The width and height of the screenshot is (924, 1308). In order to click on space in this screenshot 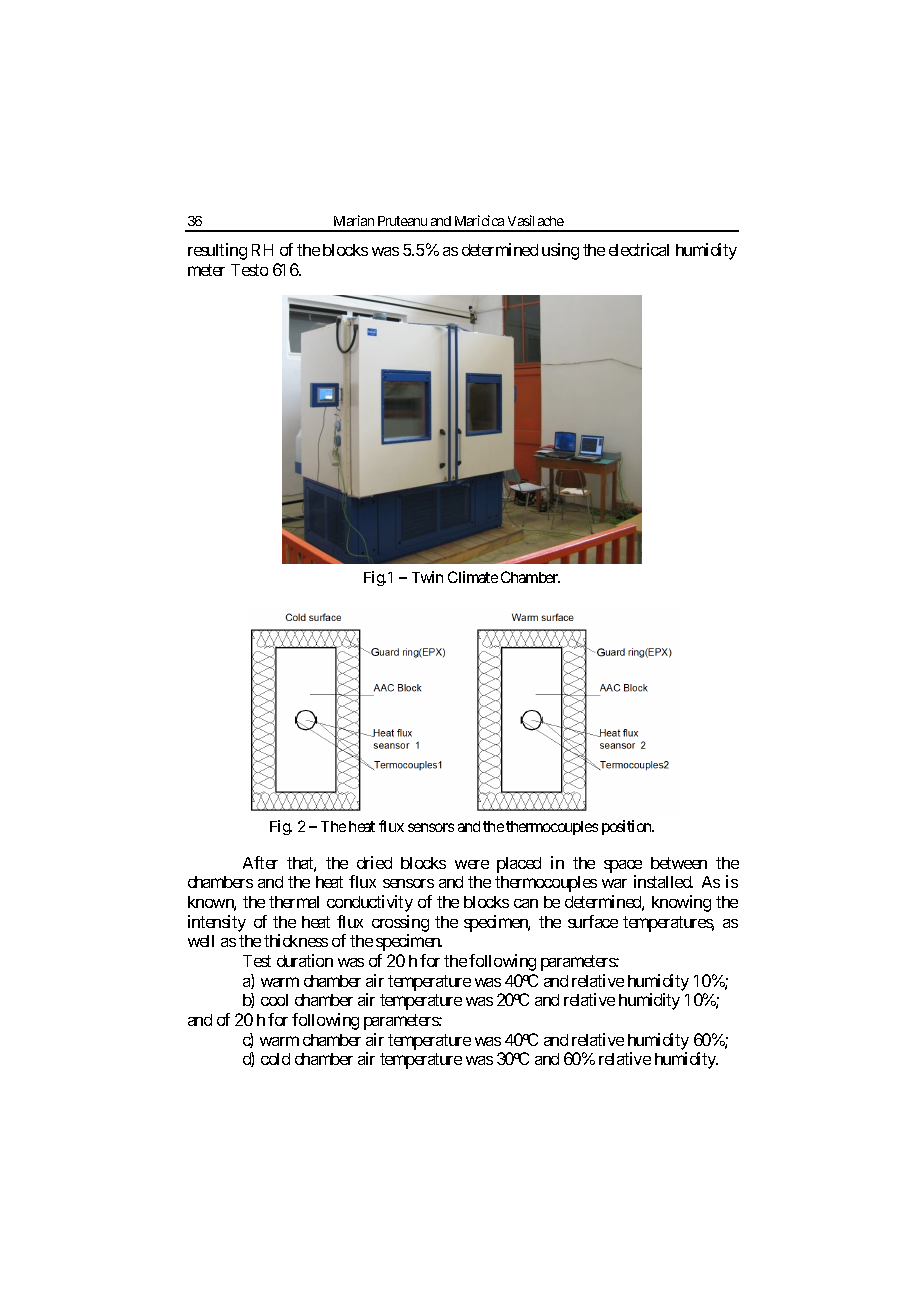, I will do `click(623, 866)`.
